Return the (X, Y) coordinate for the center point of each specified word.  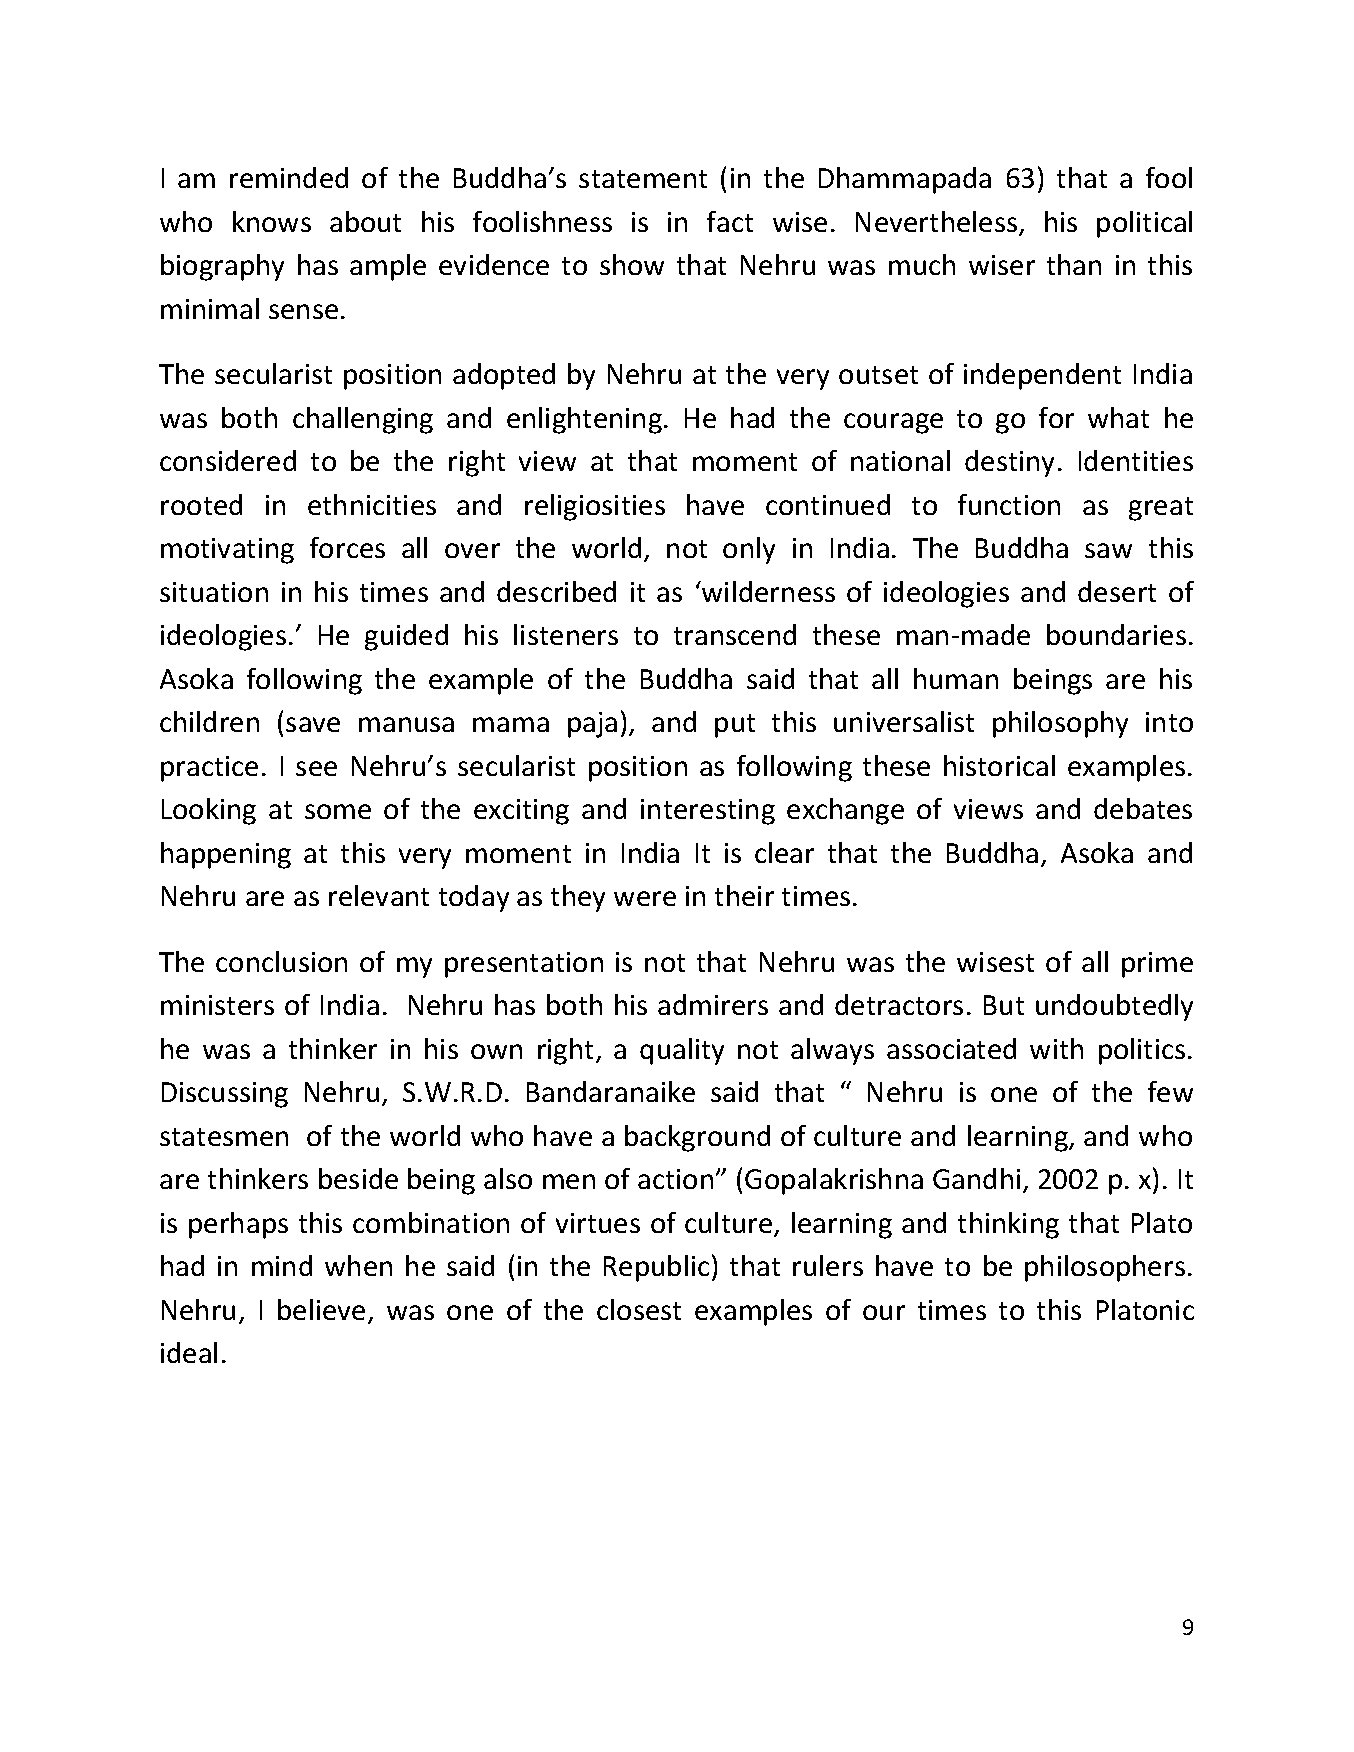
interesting (708, 812)
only (749, 550)
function (1009, 504)
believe (321, 1309)
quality (682, 1051)
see (316, 768)
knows (272, 221)
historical (999, 765)
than (1074, 264)
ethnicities (372, 504)
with (1056, 1048)
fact (730, 221)
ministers (217, 1005)
